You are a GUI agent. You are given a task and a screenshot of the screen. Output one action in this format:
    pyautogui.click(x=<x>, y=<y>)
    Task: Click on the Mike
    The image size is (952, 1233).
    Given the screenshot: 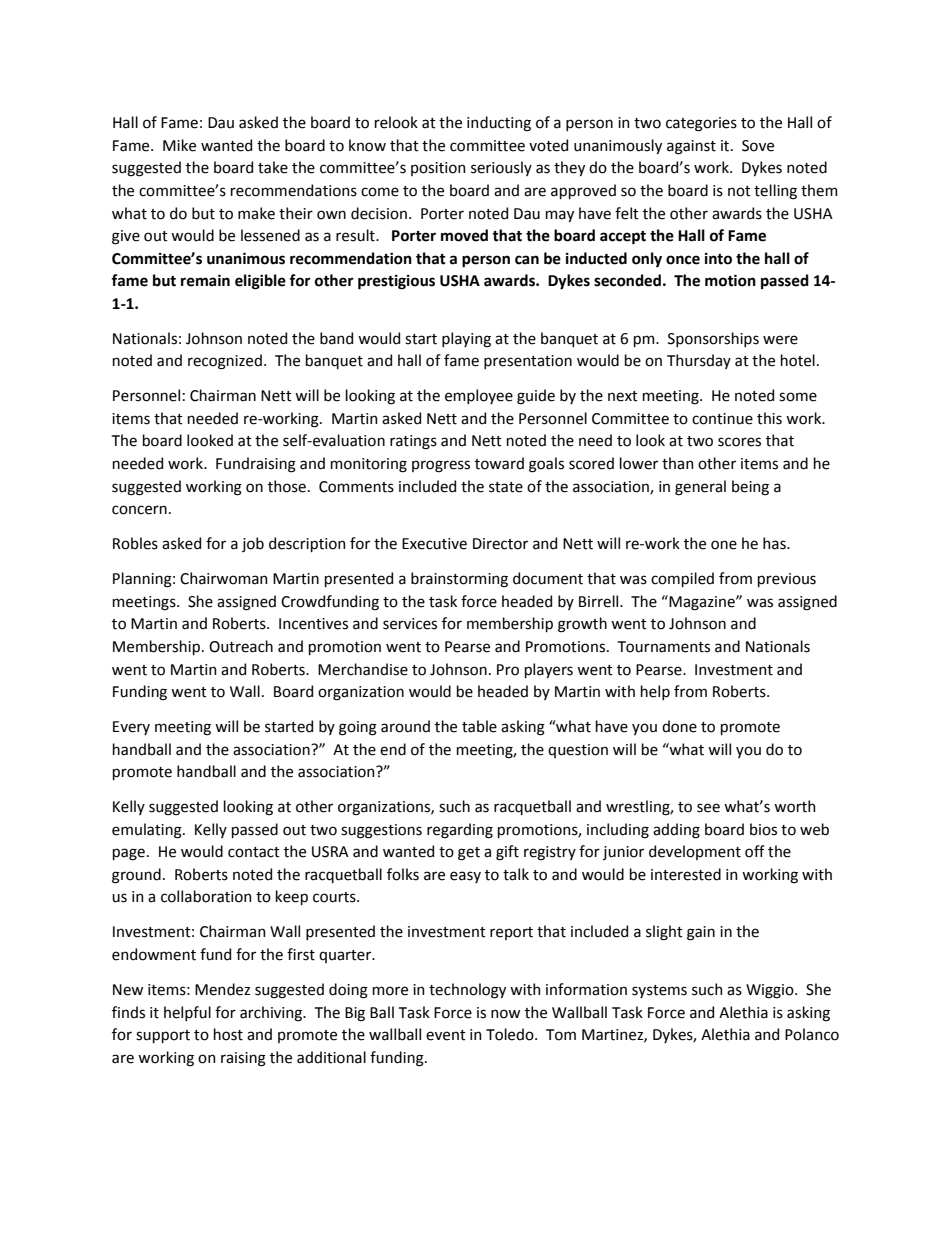 What is the action you would take?
    pyautogui.click(x=179, y=145)
